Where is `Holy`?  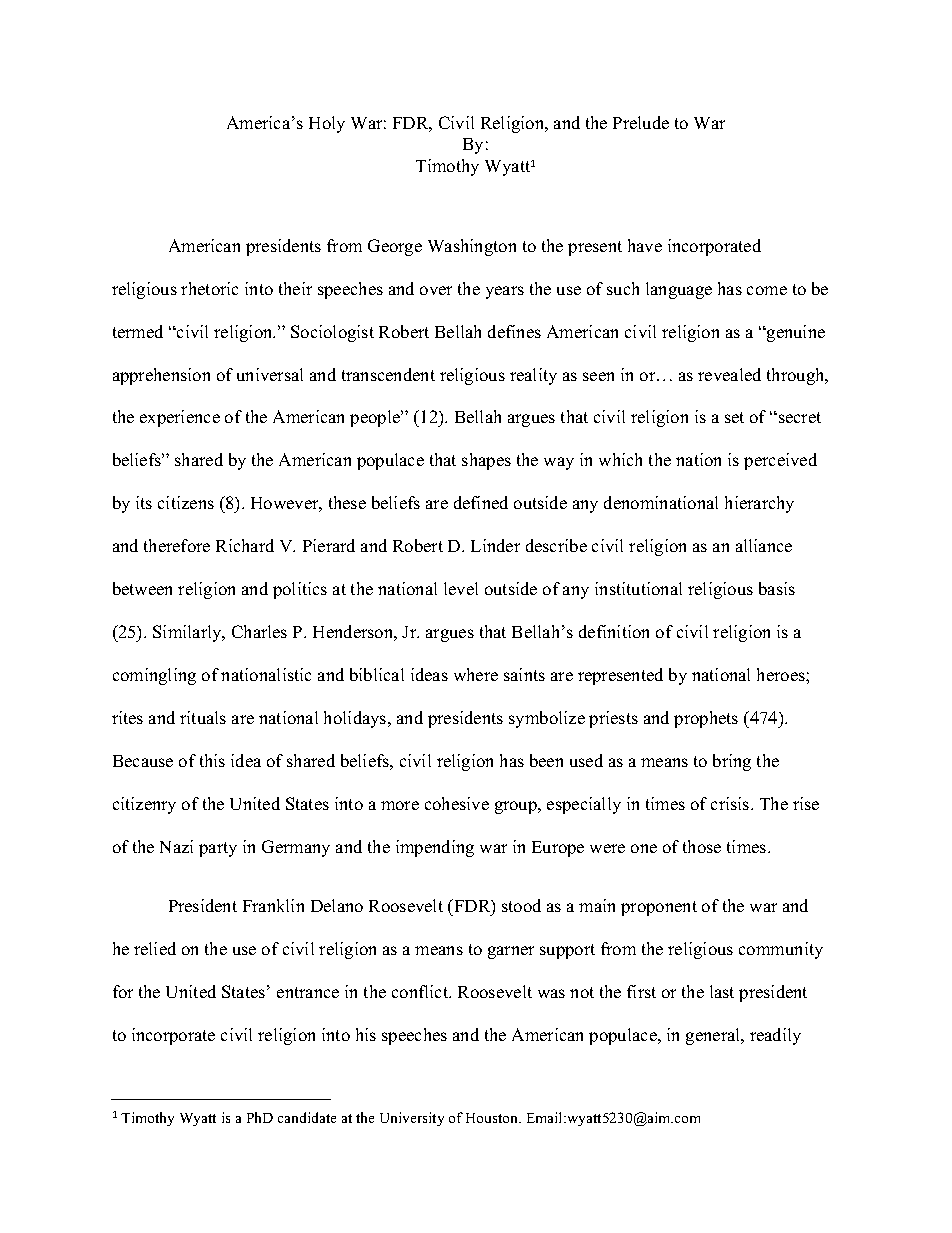 Holy is located at coordinates (327, 124).
